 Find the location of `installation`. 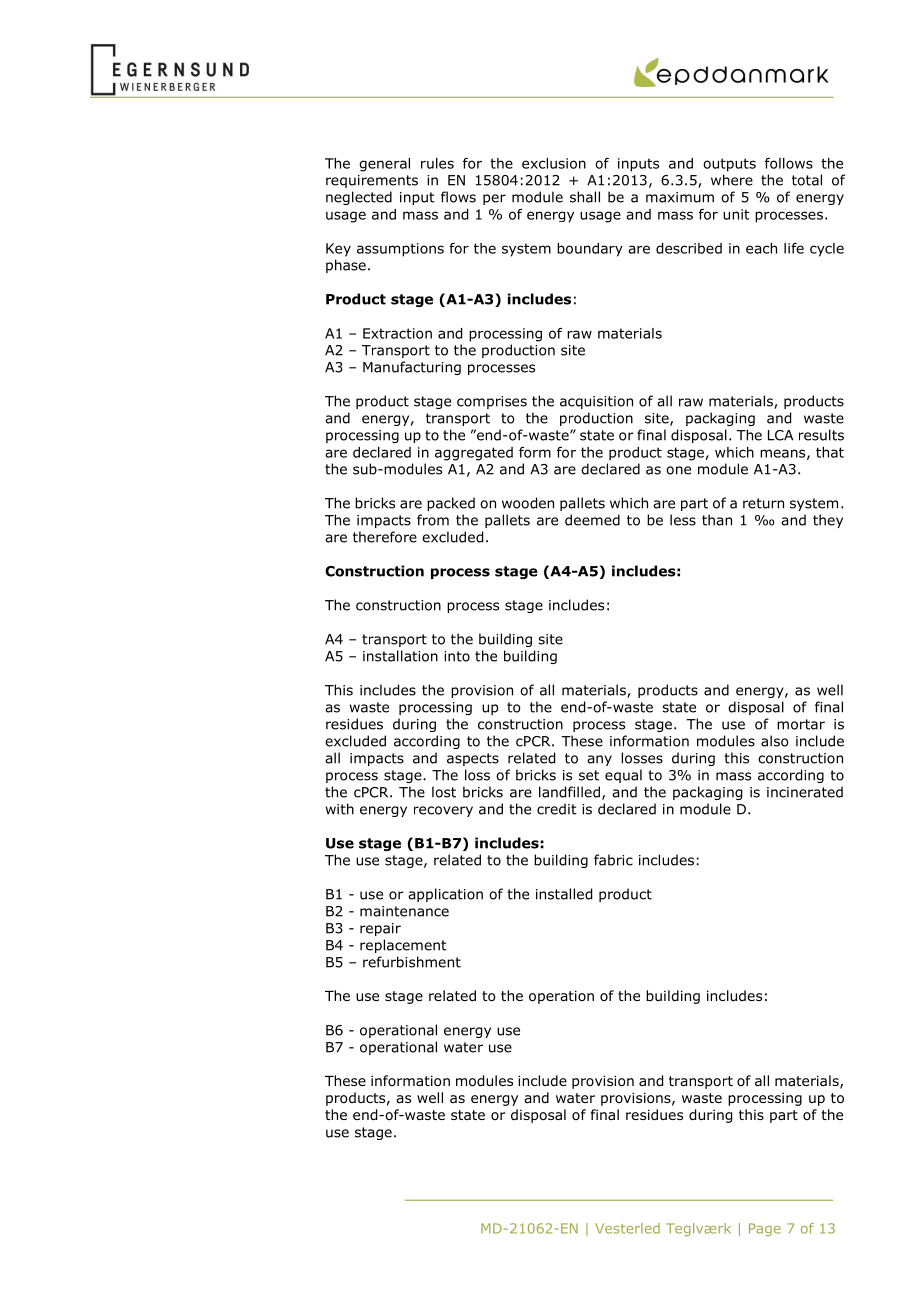

installation is located at coordinates (400, 656).
